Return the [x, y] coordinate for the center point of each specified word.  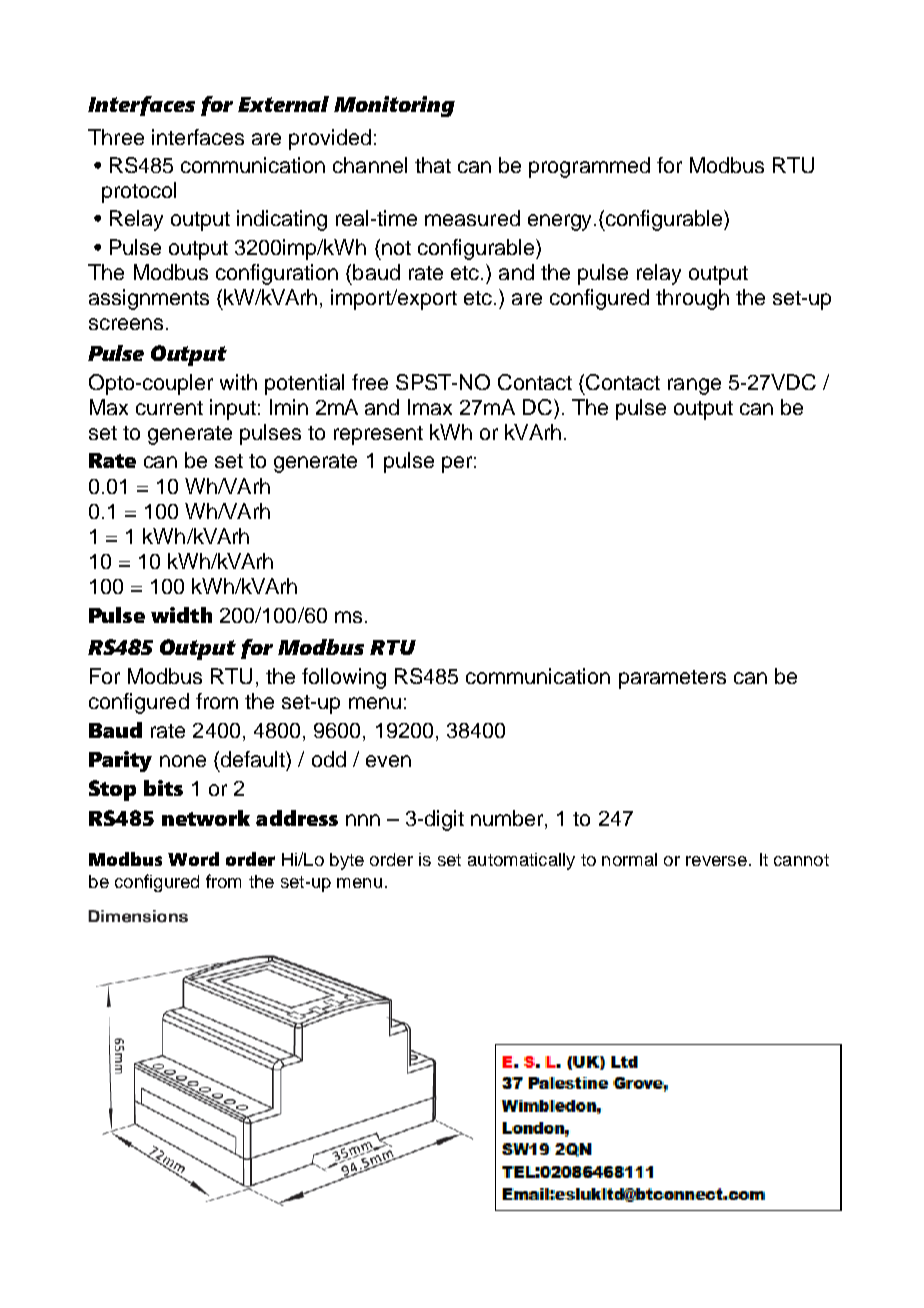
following [344, 678]
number [508, 819]
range [694, 386]
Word [193, 859]
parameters [672, 679]
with [238, 382]
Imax [430, 407]
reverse [716, 861]
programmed [589, 167]
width [181, 615]
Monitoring [394, 106]
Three [116, 137]
